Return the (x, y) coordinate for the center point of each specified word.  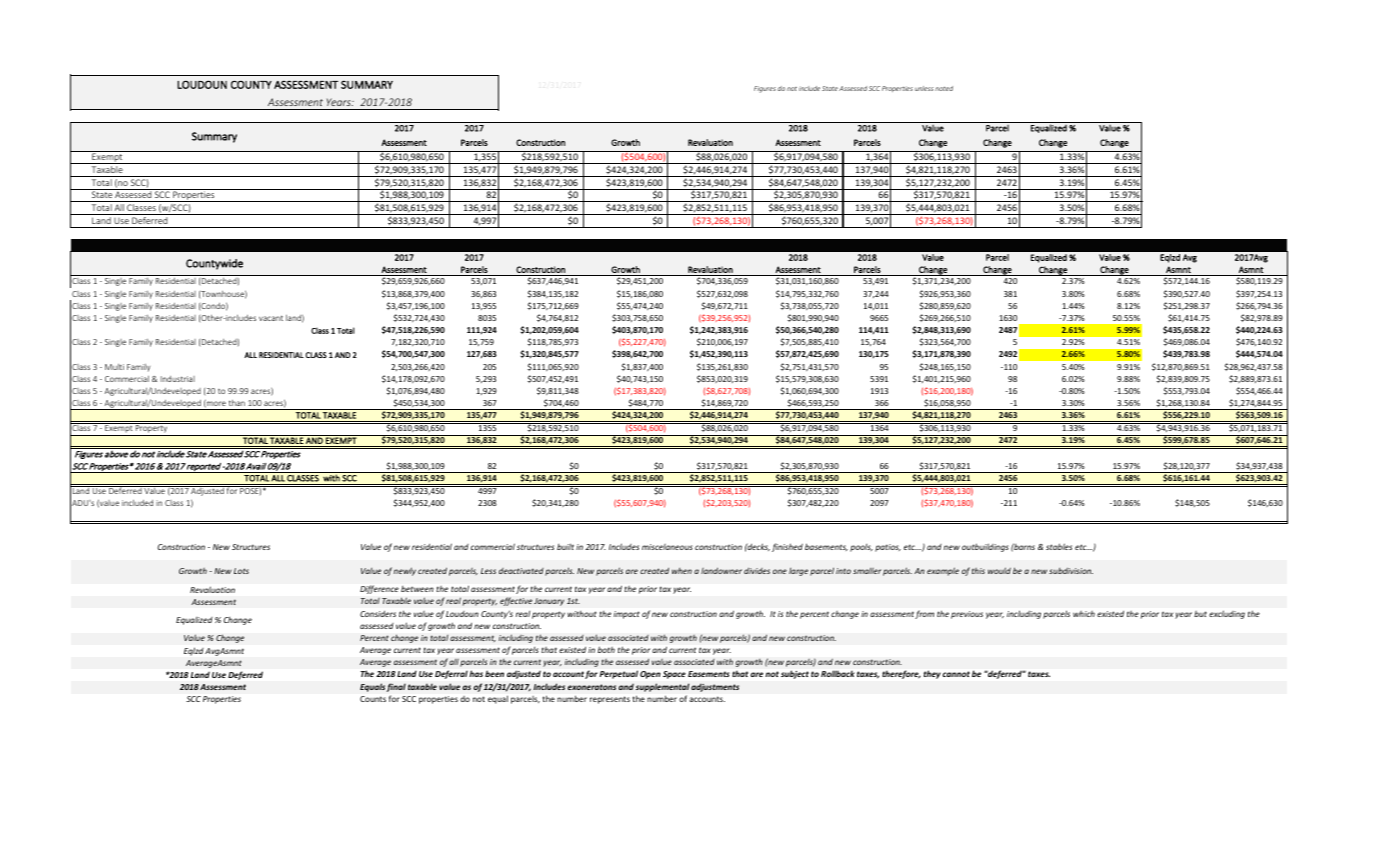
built (565, 546)
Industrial (178, 379)
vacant (271, 318)
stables (1059, 546)
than (237, 403)
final (396, 687)
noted (944, 88)
